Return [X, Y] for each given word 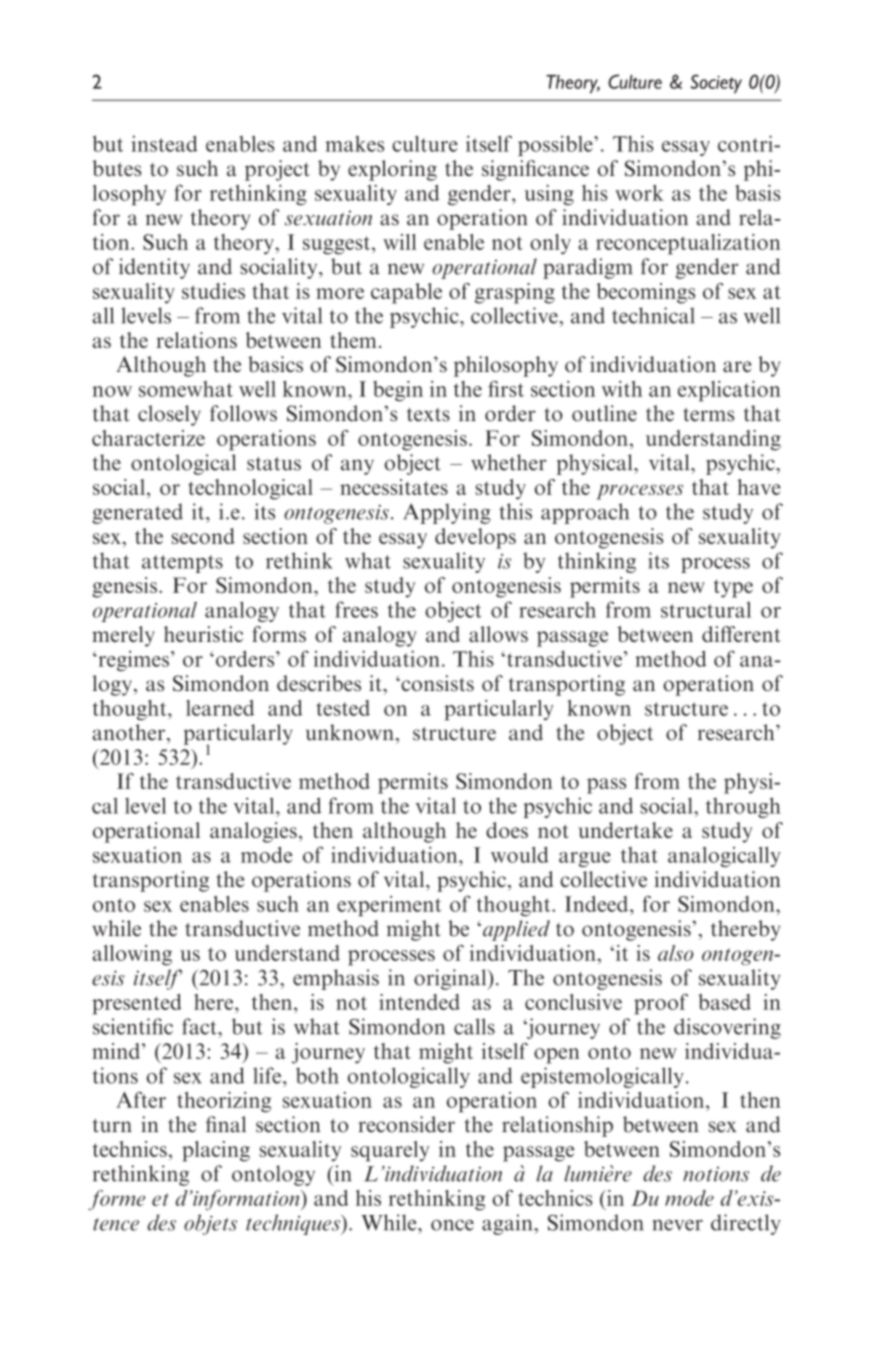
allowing [132, 955]
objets [210, 1224]
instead [164, 143]
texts [428, 415]
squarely [390, 1151]
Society [716, 84]
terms [708, 415]
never [677, 1225]
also [676, 953]
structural [706, 609]
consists [436, 683]
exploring [392, 170]
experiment [389, 906]
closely [169, 415]
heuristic [203, 634]
